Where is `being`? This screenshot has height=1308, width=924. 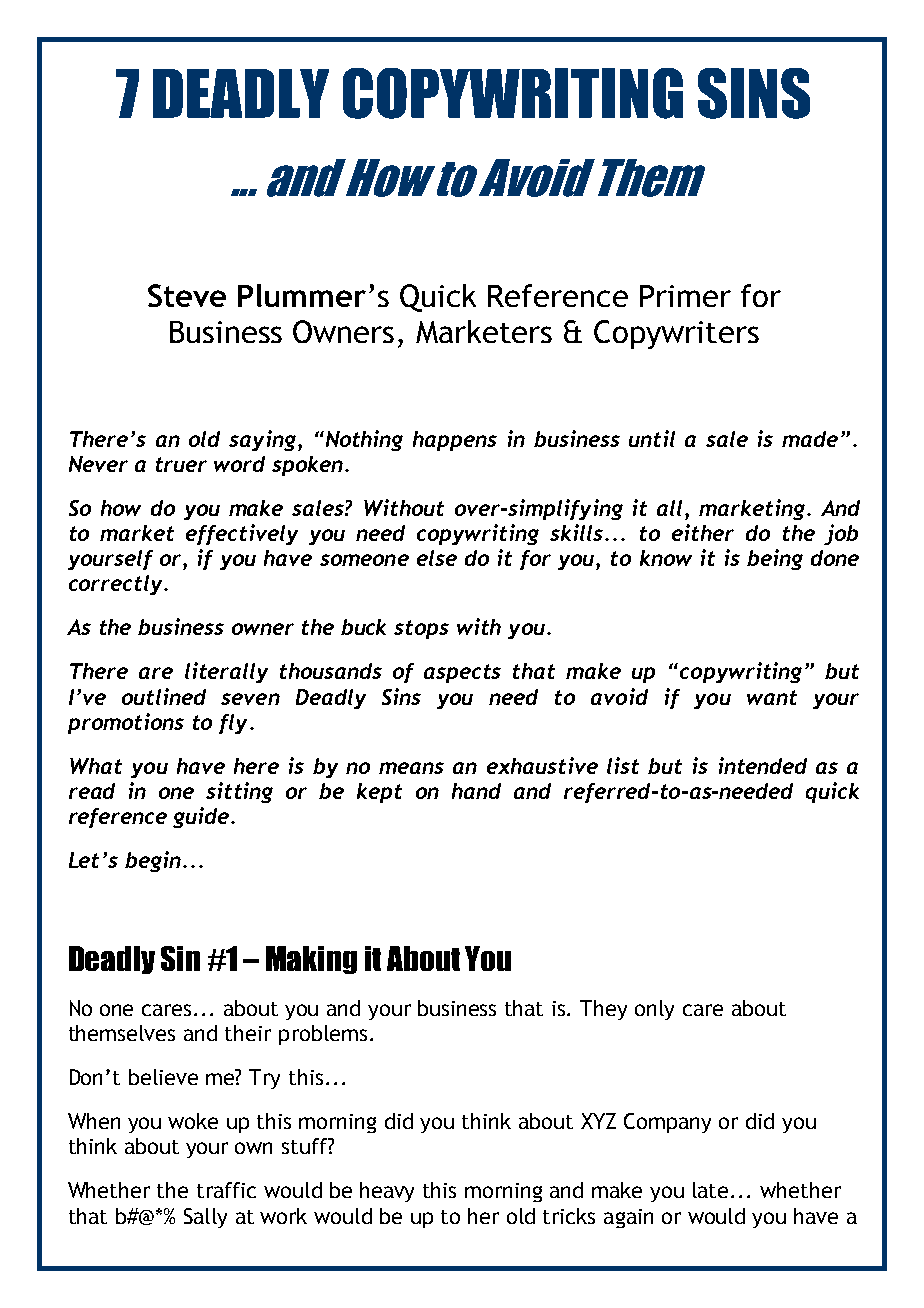
being is located at coordinates (775, 559).
